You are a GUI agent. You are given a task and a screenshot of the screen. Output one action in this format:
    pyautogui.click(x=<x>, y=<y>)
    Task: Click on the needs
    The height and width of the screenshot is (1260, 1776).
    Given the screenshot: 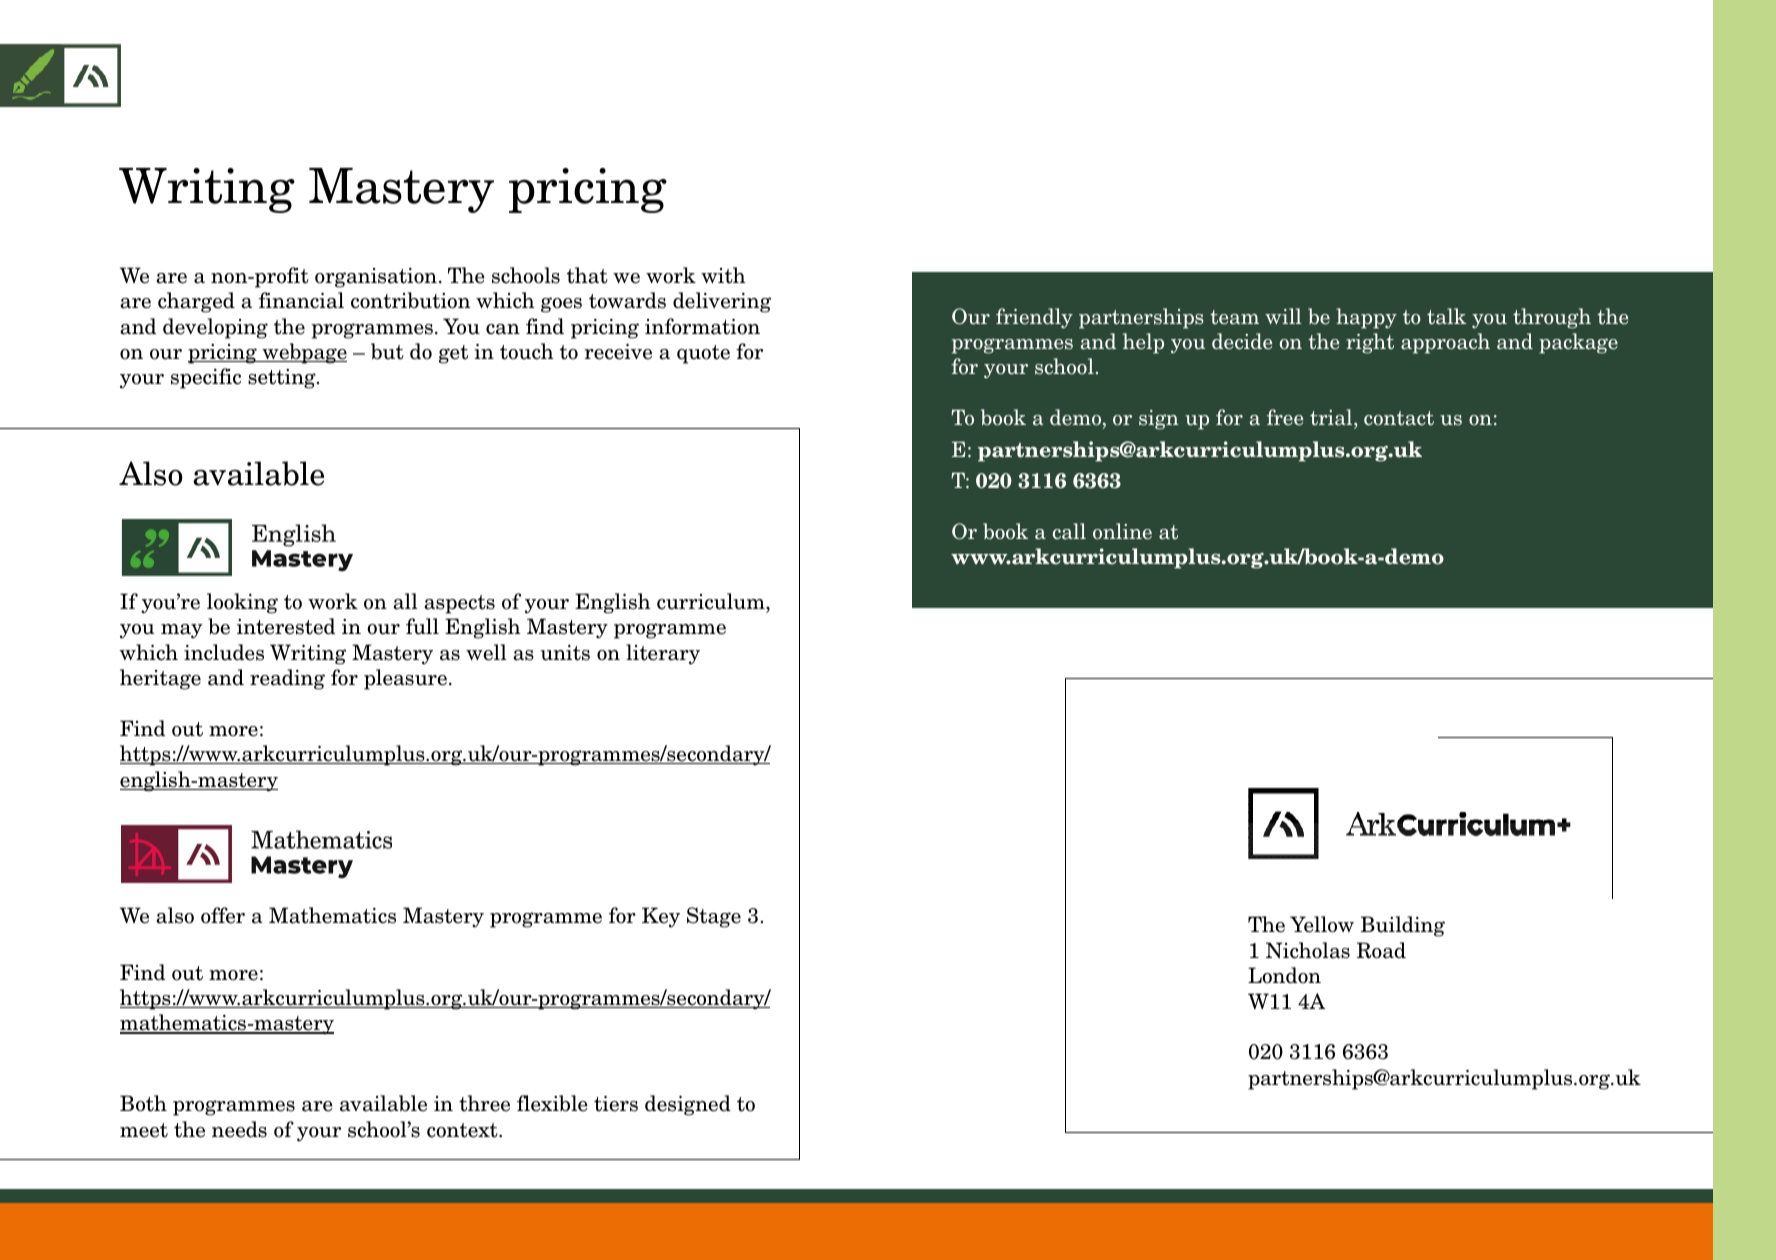 What is the action you would take?
    pyautogui.click(x=239, y=1129)
